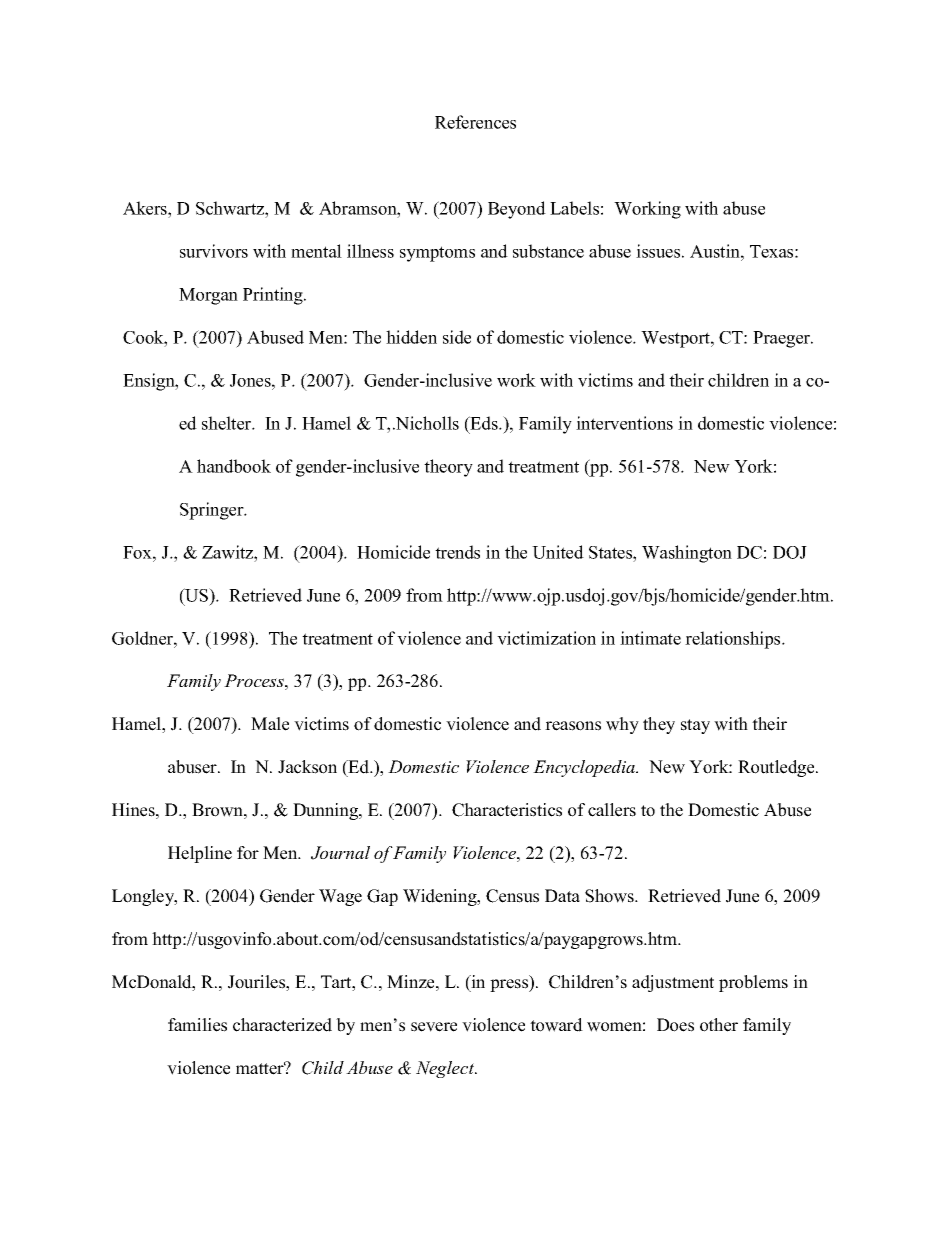 This page has height=1233, width=952. I want to click on Washington, so click(687, 554).
